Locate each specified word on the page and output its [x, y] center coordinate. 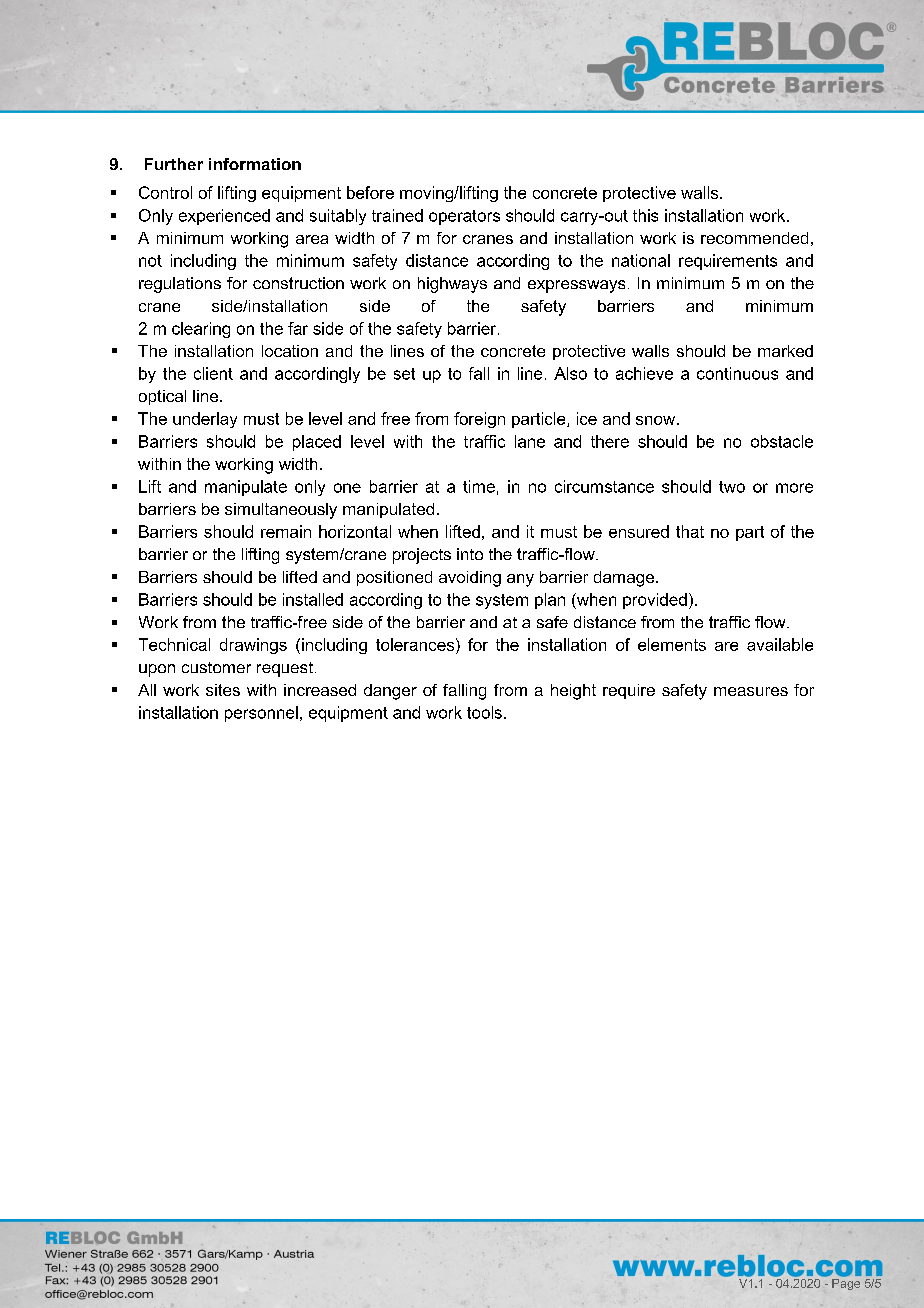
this [645, 215]
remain [286, 531]
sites [223, 690]
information [255, 164]
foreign [479, 420]
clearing [201, 330]
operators [464, 217]
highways [452, 285]
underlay [205, 420]
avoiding [470, 579]
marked [785, 351]
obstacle [782, 441]
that [690, 531]
